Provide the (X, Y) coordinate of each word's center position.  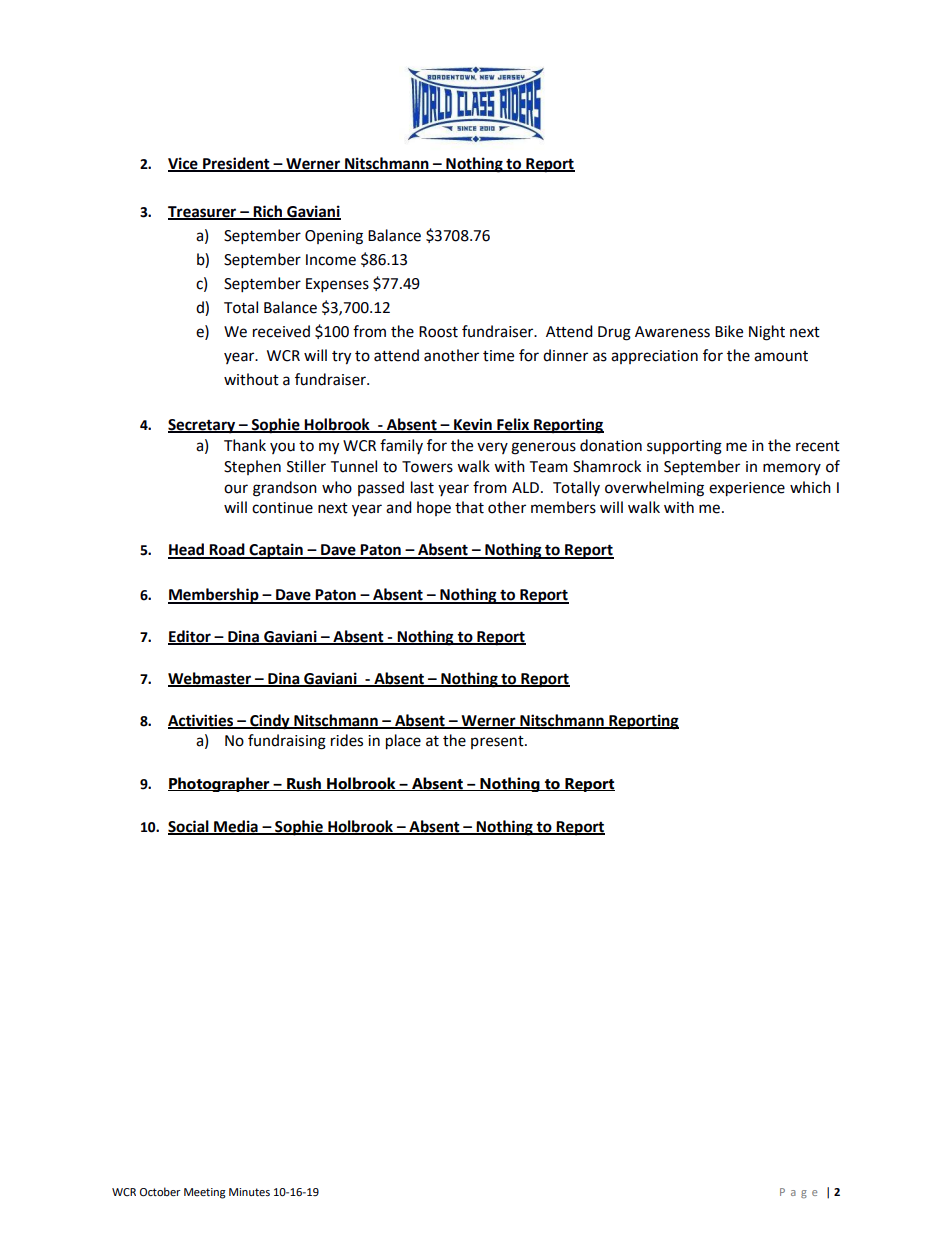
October (160, 1192)
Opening (334, 237)
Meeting (205, 1193)
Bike (729, 331)
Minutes (249, 1192)
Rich (268, 212)
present (498, 742)
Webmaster (210, 679)
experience (747, 489)
